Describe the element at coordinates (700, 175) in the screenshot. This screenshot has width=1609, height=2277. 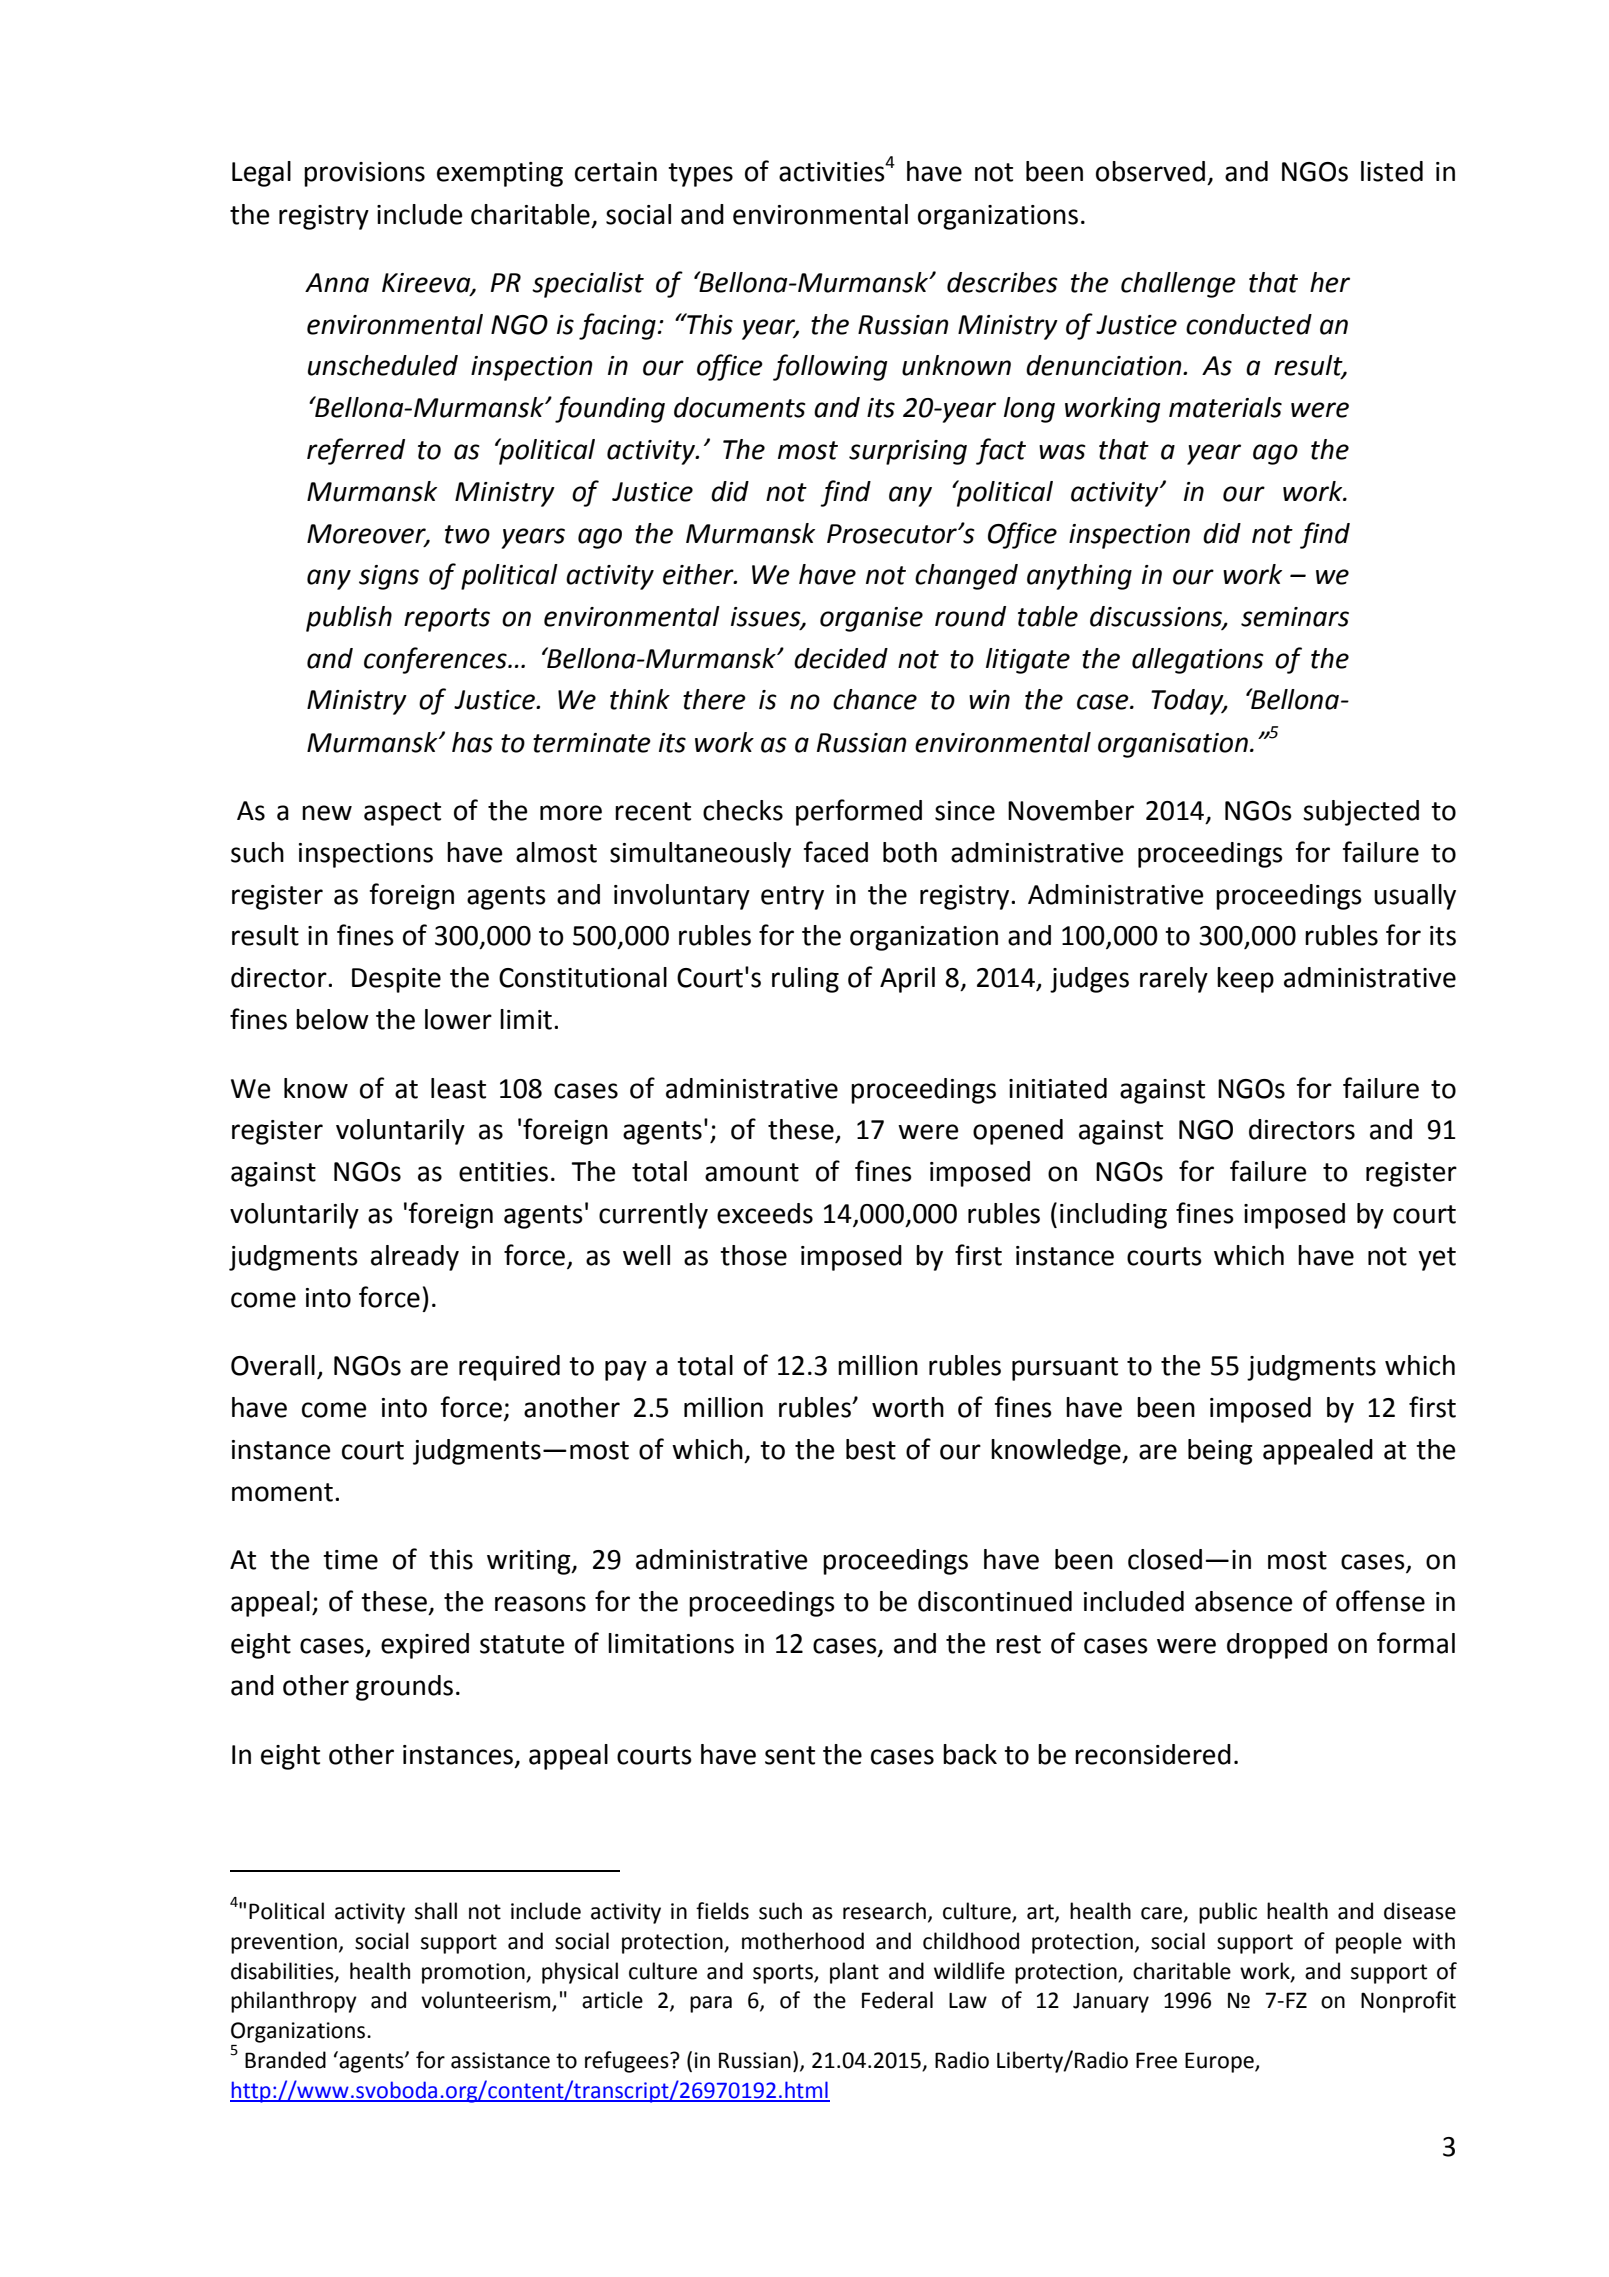
I see `types` at that location.
